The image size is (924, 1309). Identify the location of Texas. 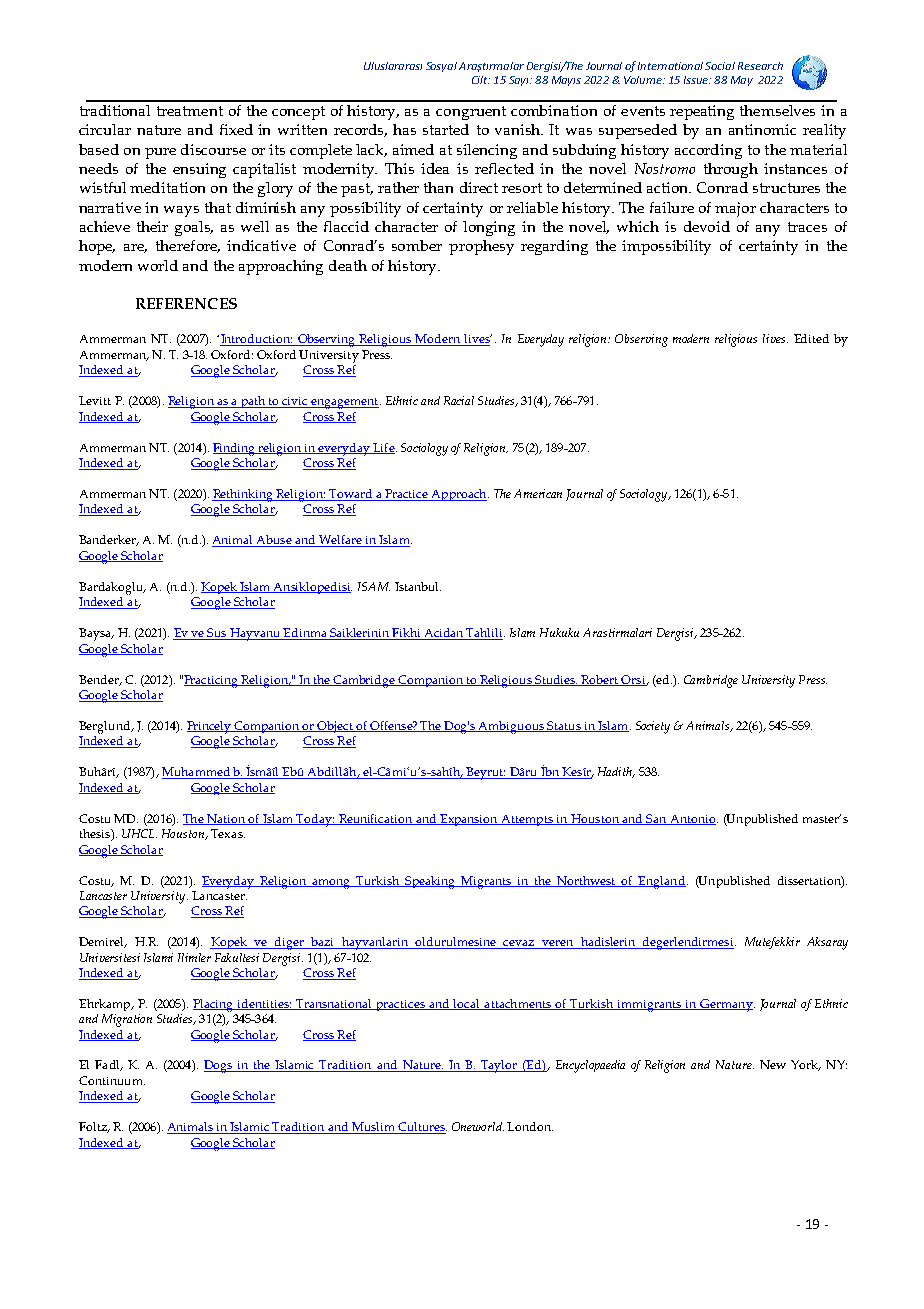
(228, 833).
